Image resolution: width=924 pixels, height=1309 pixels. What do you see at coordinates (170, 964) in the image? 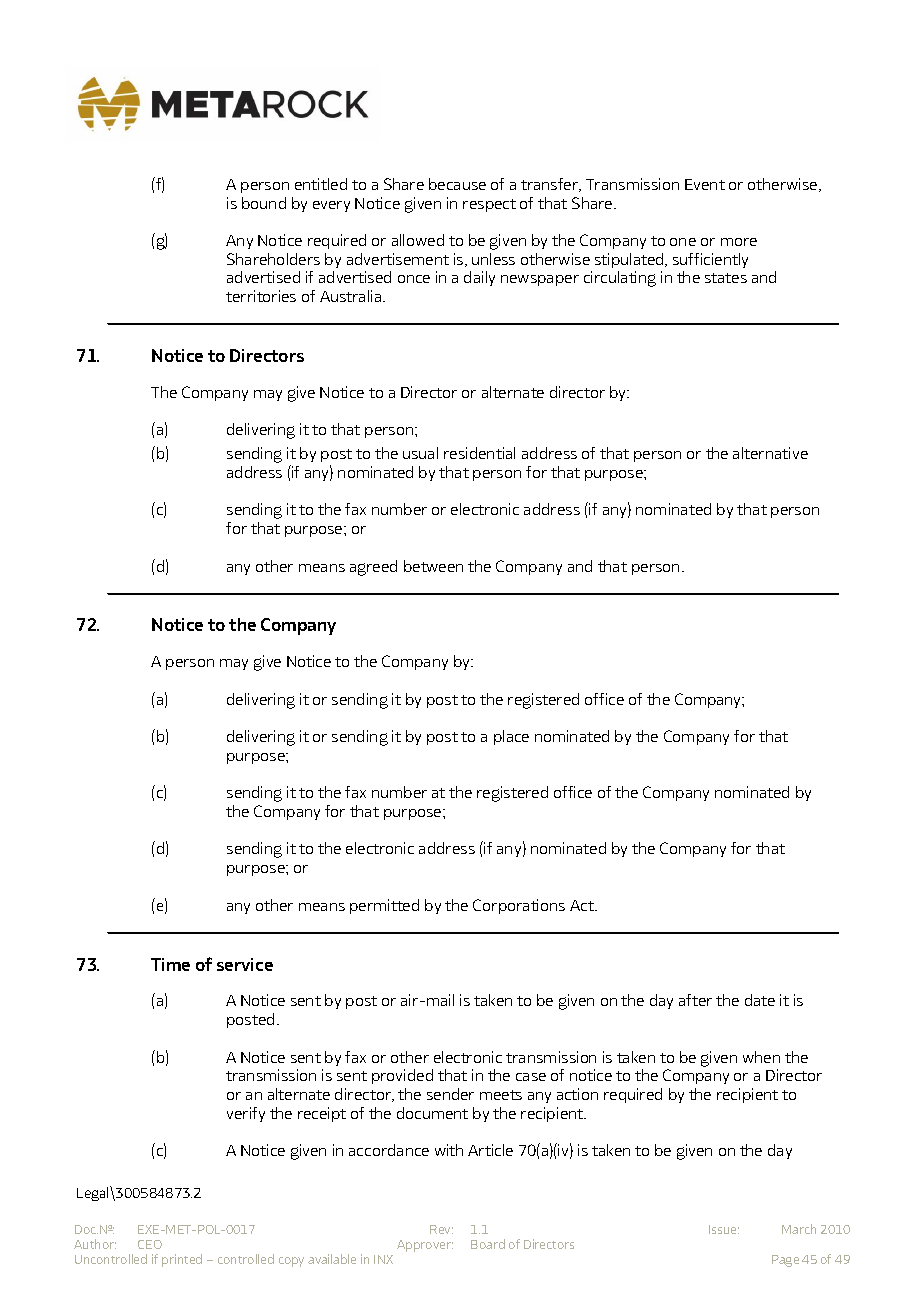
I see `Time` at bounding box center [170, 964].
